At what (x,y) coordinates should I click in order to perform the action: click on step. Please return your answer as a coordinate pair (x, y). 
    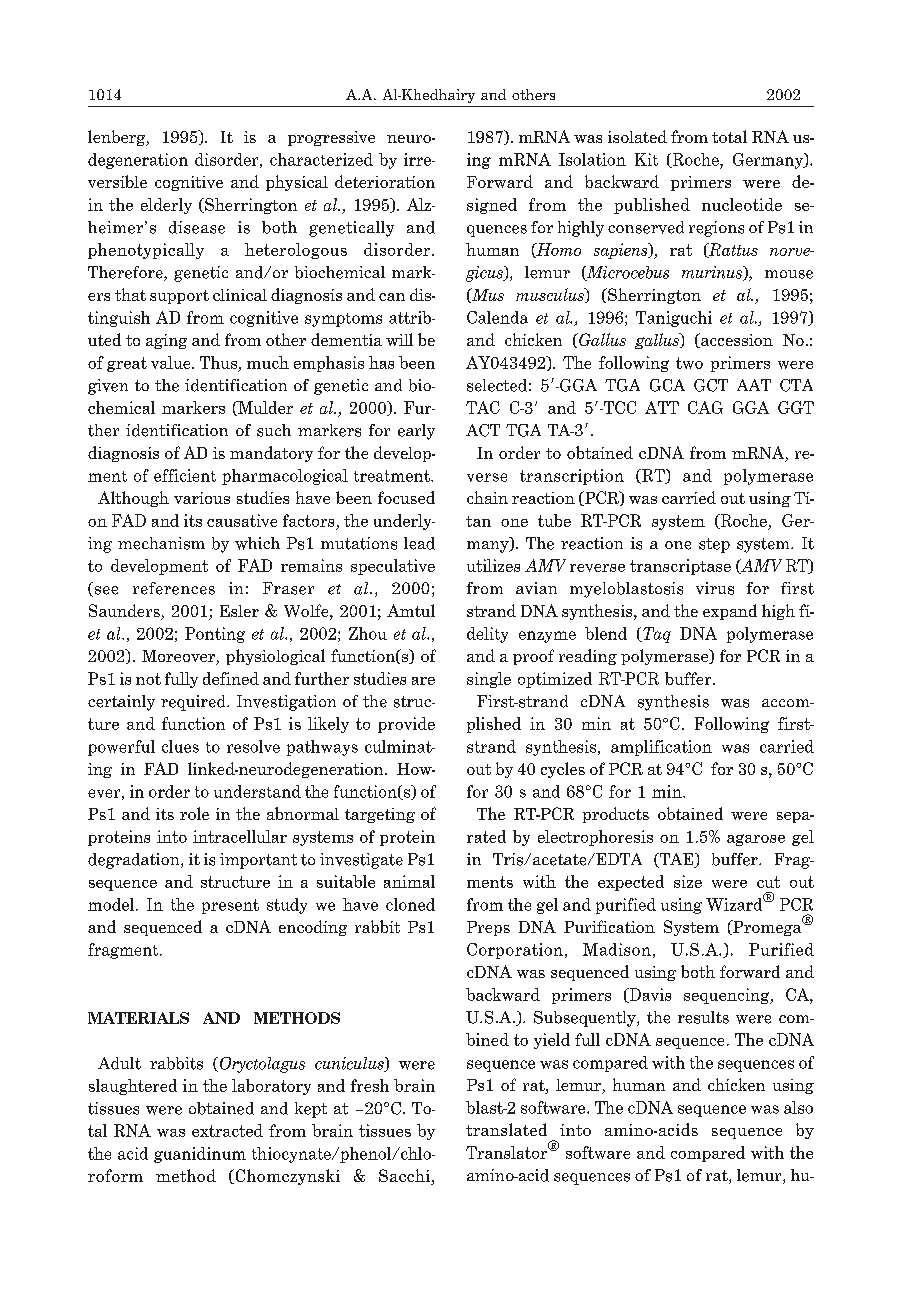
    Looking at the image, I should click on (714, 545).
